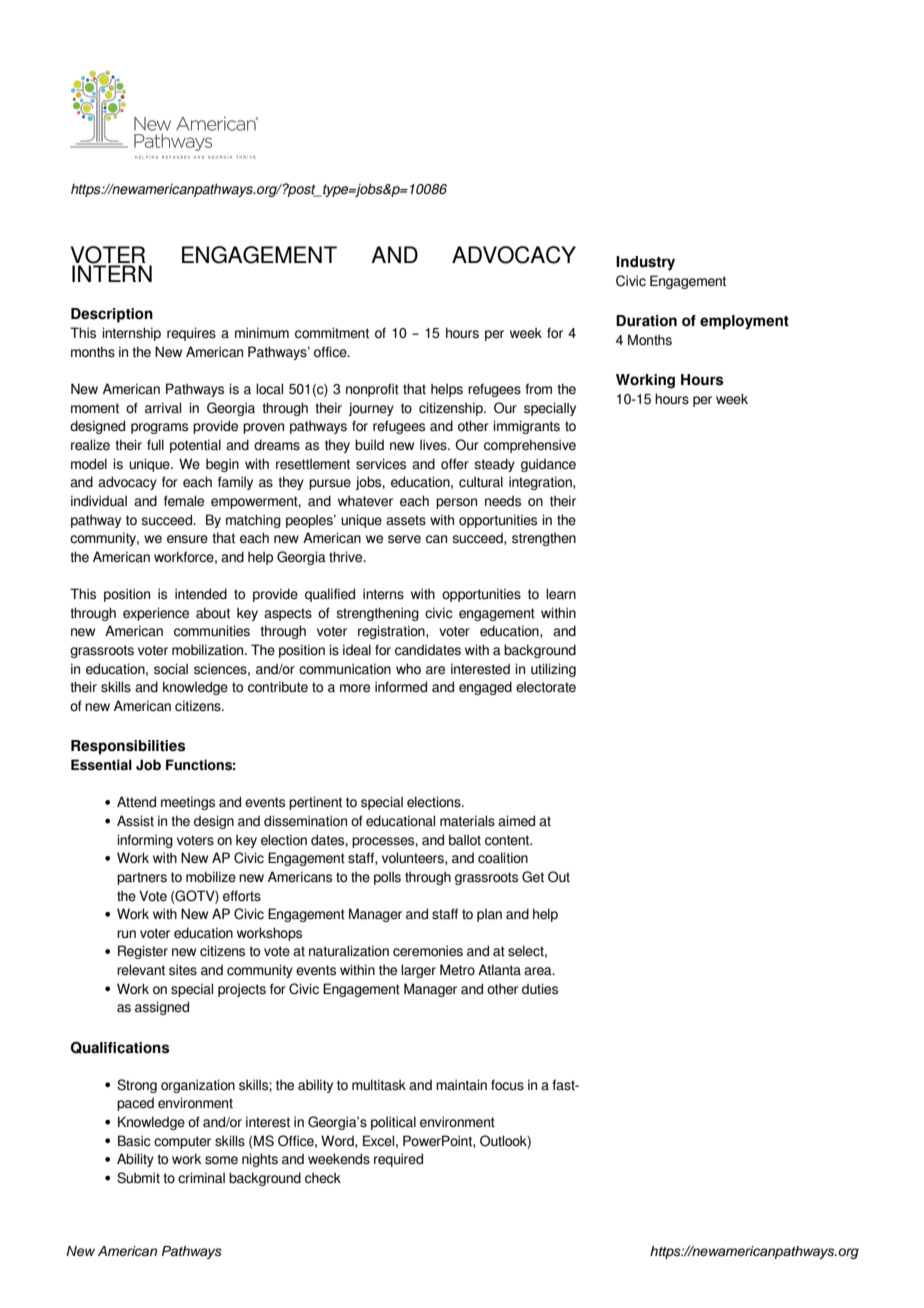 The image size is (924, 1308). What do you see at coordinates (401, 687) in the screenshot?
I see `informed` at bounding box center [401, 687].
